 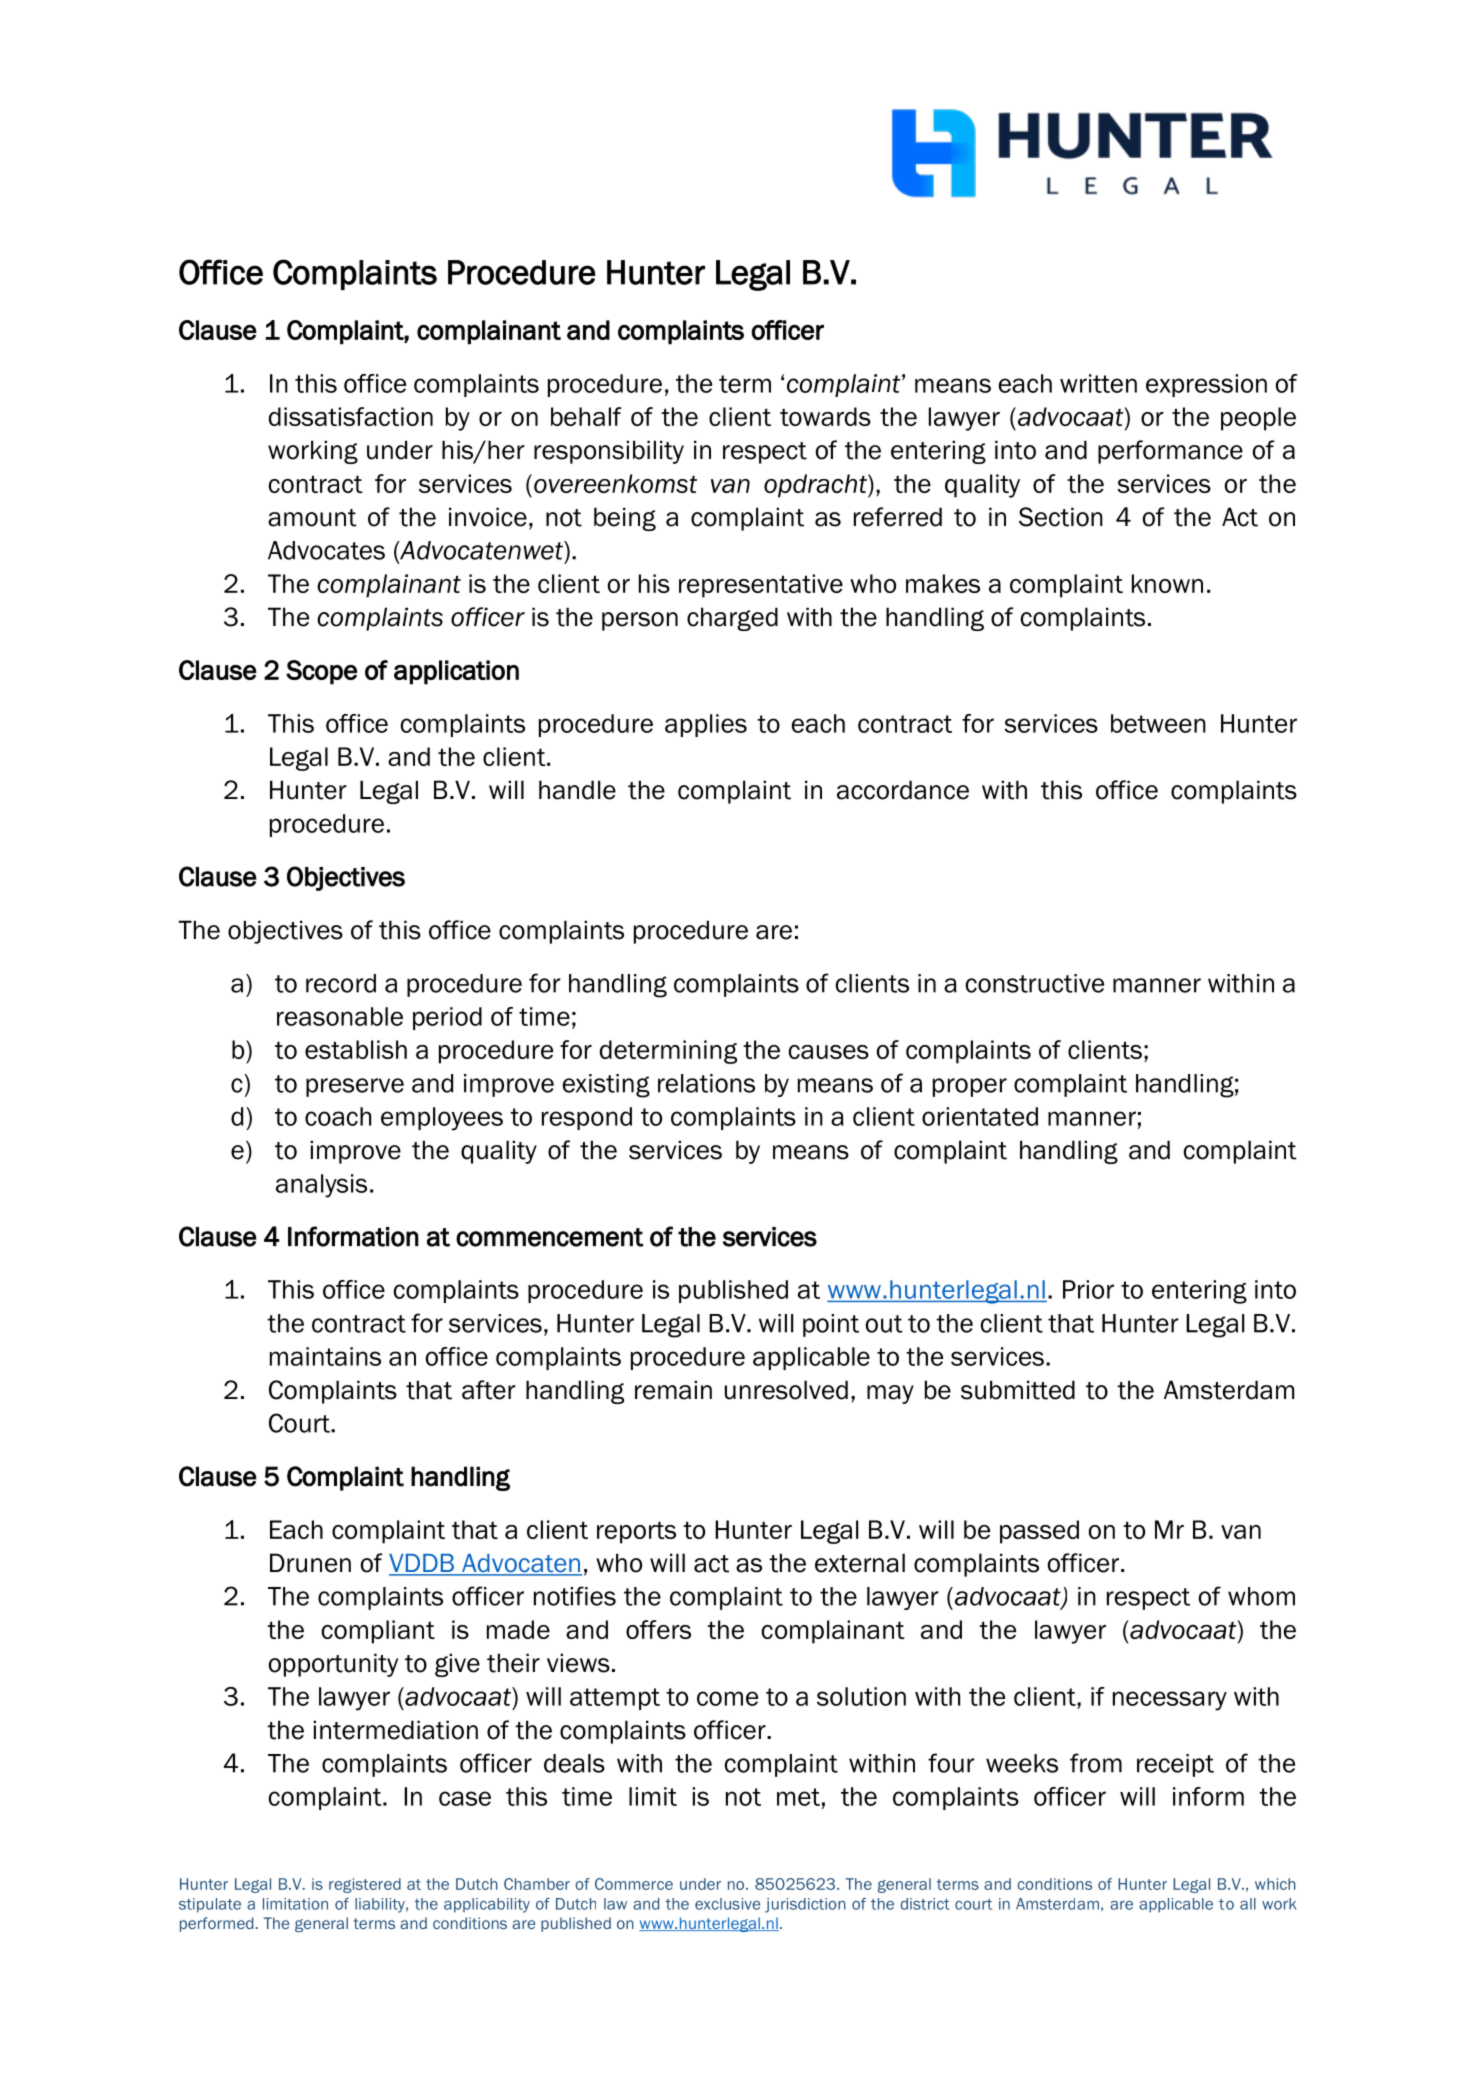 What do you see at coordinates (825, 416) in the page?
I see `towards` at bounding box center [825, 416].
